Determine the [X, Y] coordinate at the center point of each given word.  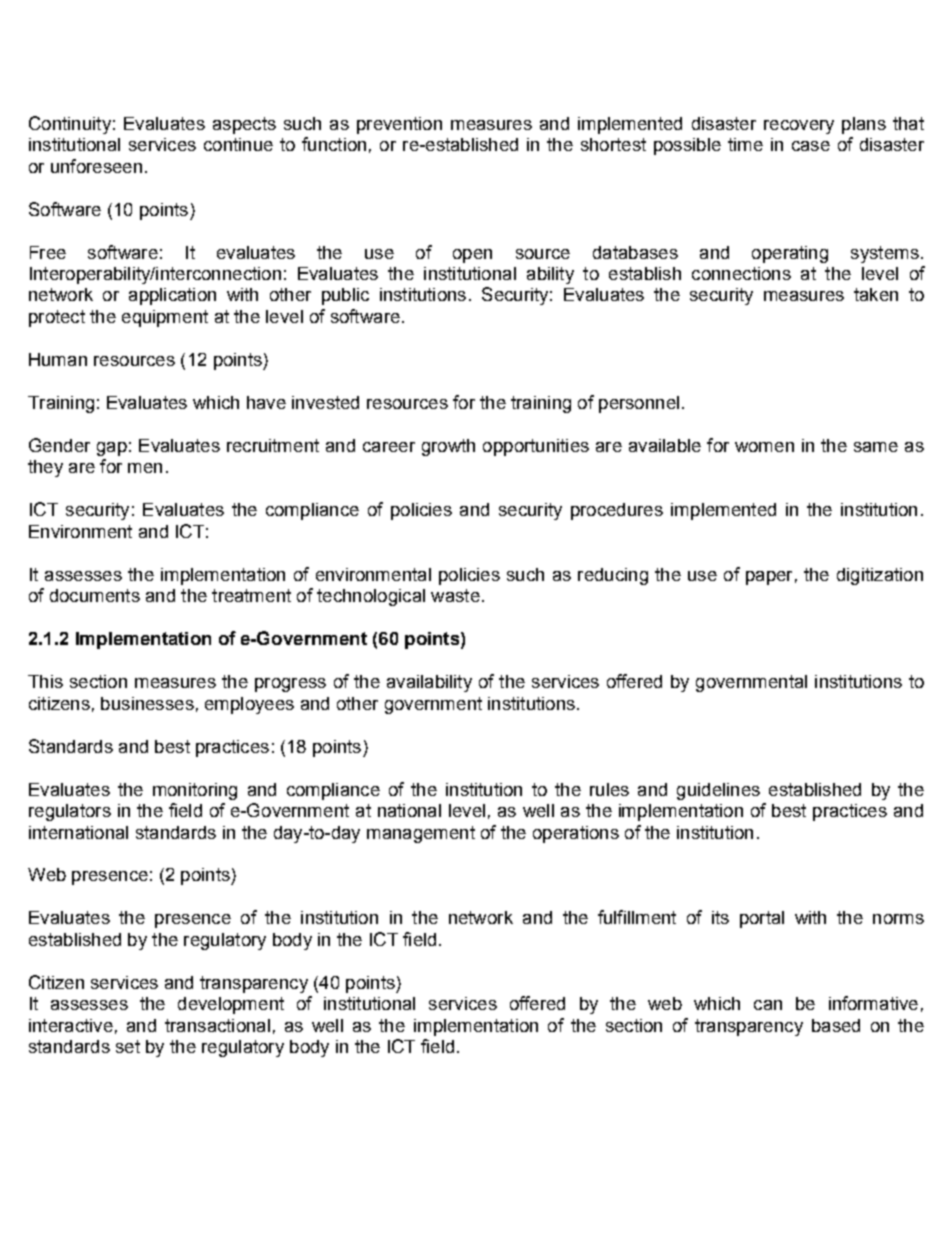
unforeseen [96, 166]
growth [448, 447]
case [811, 146]
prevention [399, 125]
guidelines [718, 791]
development [231, 1005]
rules [609, 789]
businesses [147, 703]
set [128, 1046]
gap [112, 449]
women [764, 447]
